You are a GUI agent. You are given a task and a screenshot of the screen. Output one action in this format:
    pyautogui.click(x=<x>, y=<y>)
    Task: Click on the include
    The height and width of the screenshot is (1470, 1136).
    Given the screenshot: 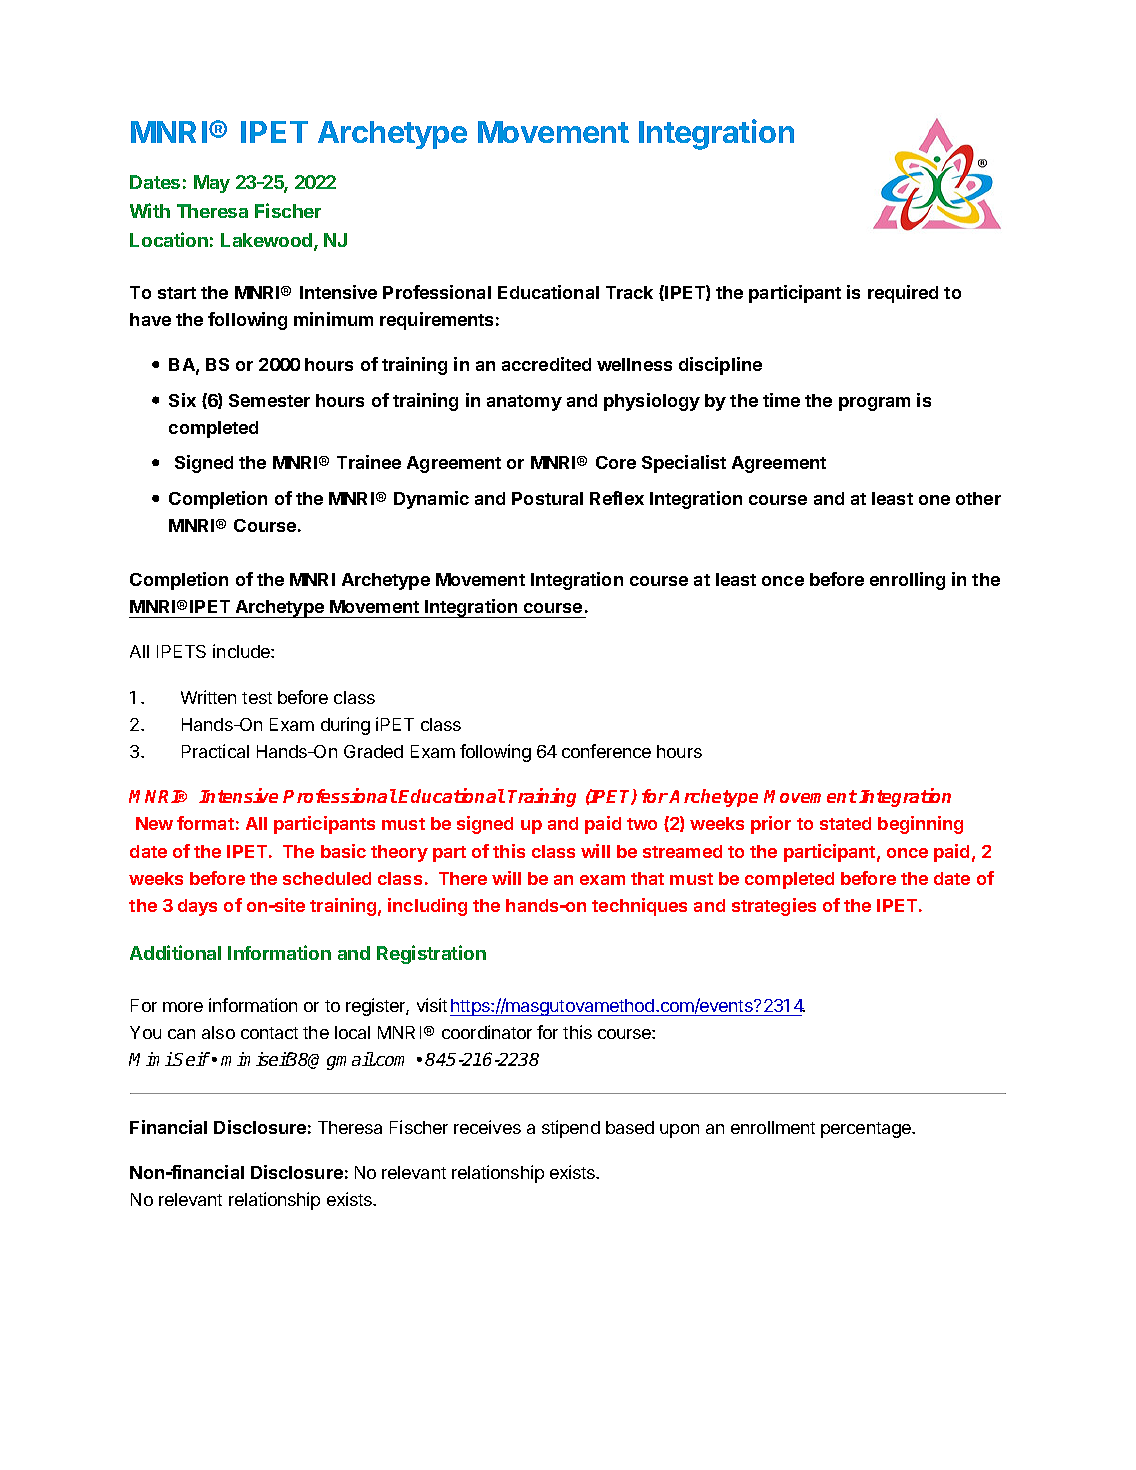 What is the action you would take?
    pyautogui.click(x=242, y=651)
